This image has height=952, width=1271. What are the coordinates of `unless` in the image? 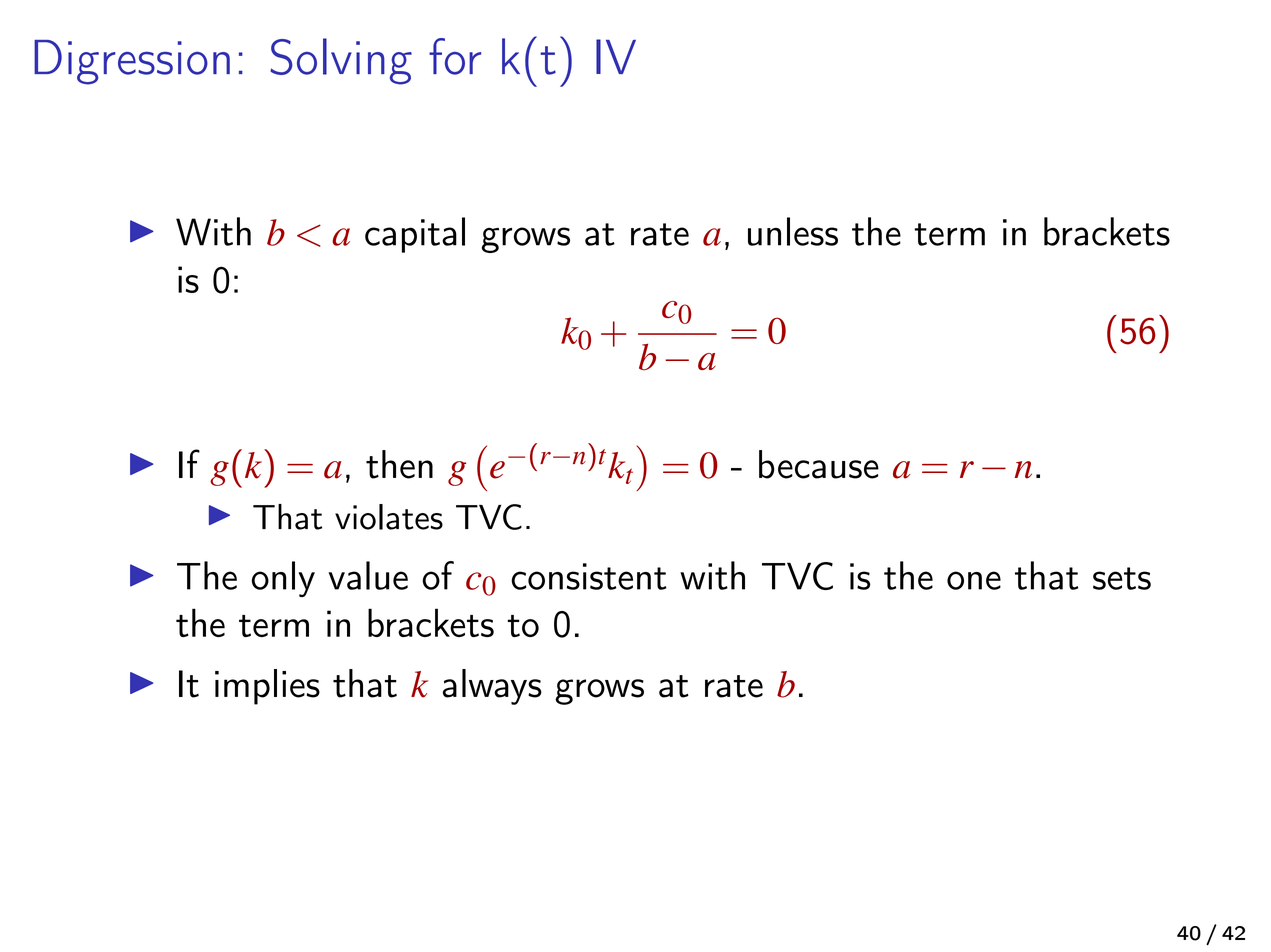 It's located at (793, 231).
